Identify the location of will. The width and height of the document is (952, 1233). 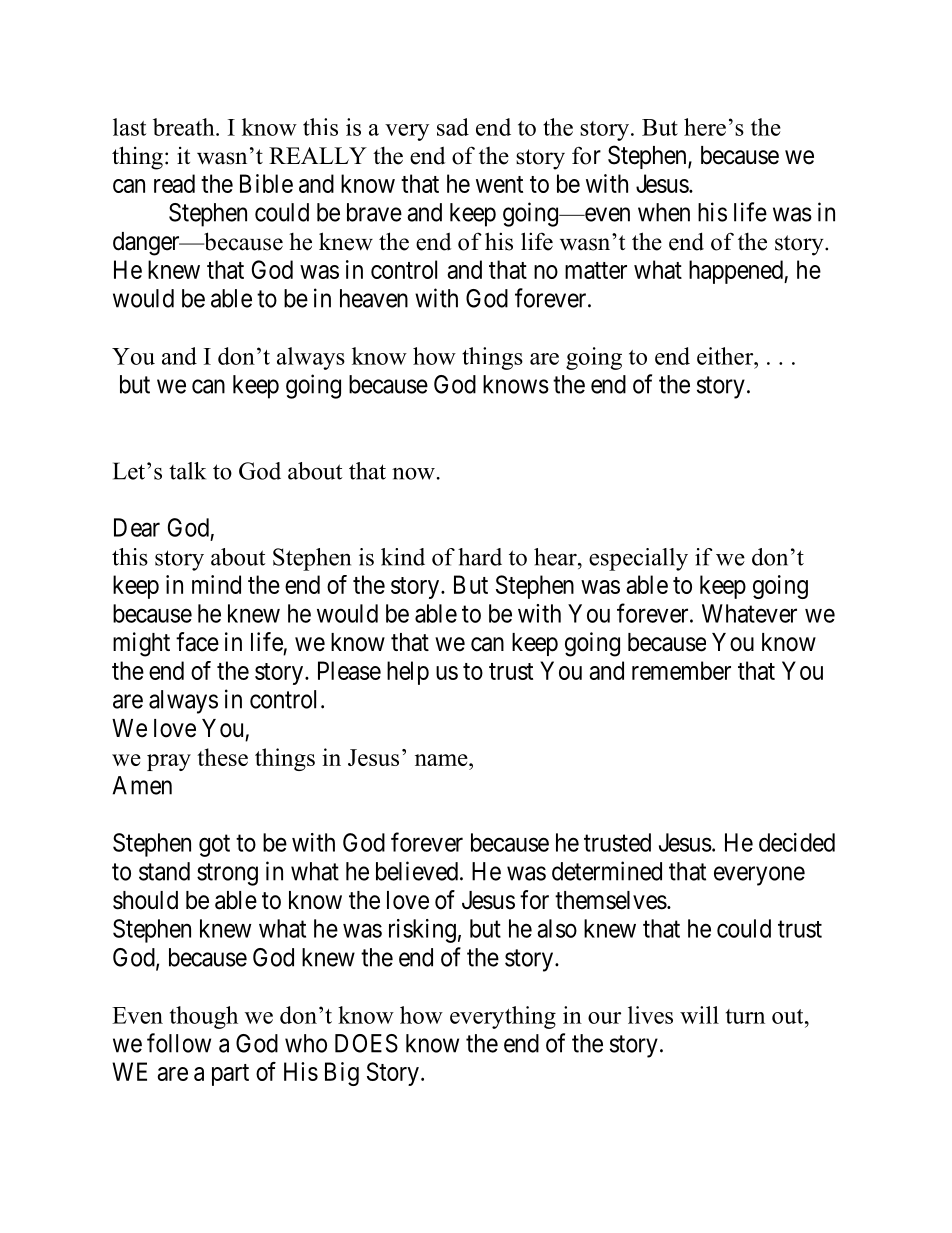
(699, 1015).
